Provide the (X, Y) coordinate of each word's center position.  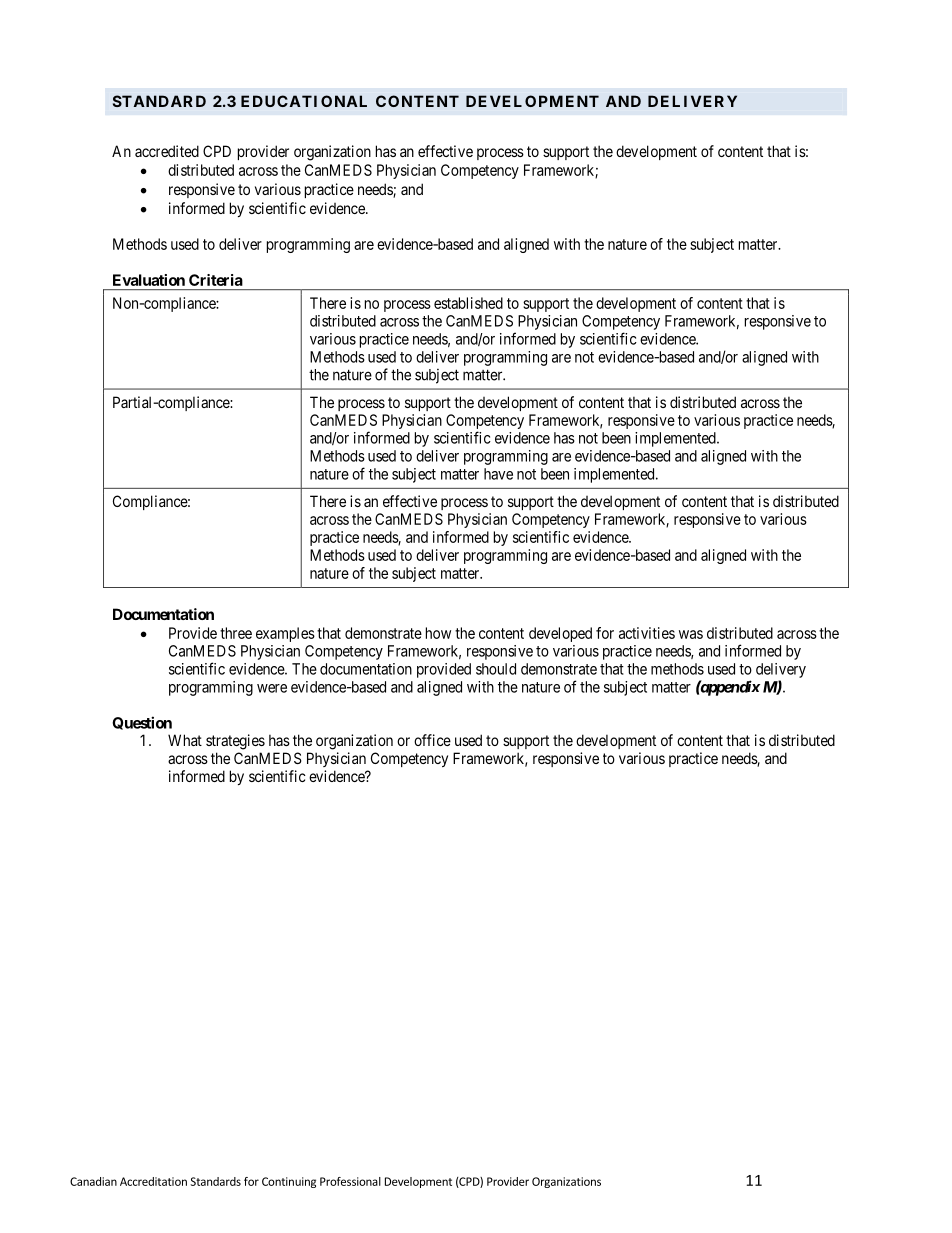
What (185, 740)
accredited (167, 151)
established (468, 303)
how (438, 633)
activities (647, 633)
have (498, 474)
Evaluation (149, 280)
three (236, 633)
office (432, 740)
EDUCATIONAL (304, 101)
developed (560, 634)
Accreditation (153, 1181)
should (496, 669)
